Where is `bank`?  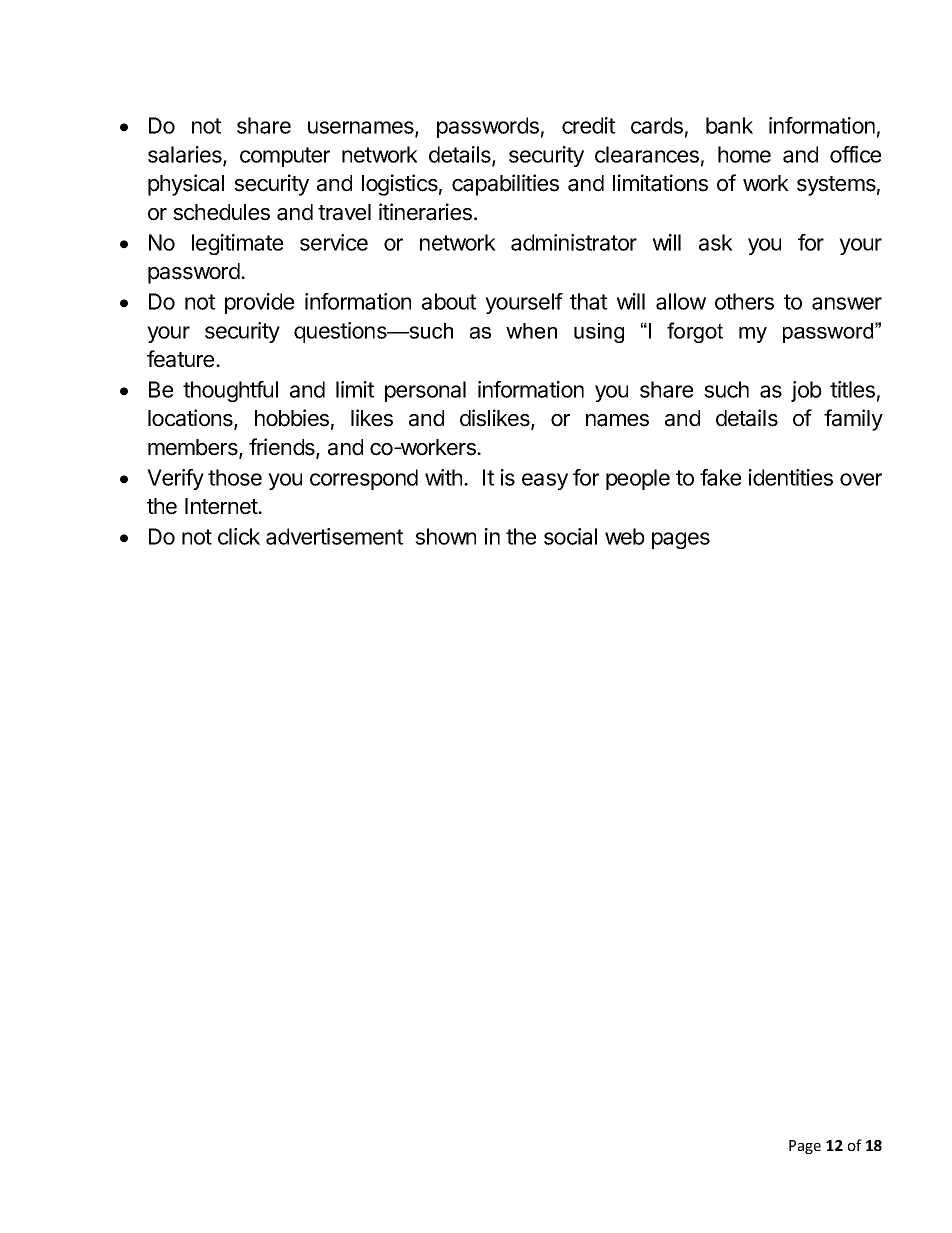
bank is located at coordinates (729, 125).
